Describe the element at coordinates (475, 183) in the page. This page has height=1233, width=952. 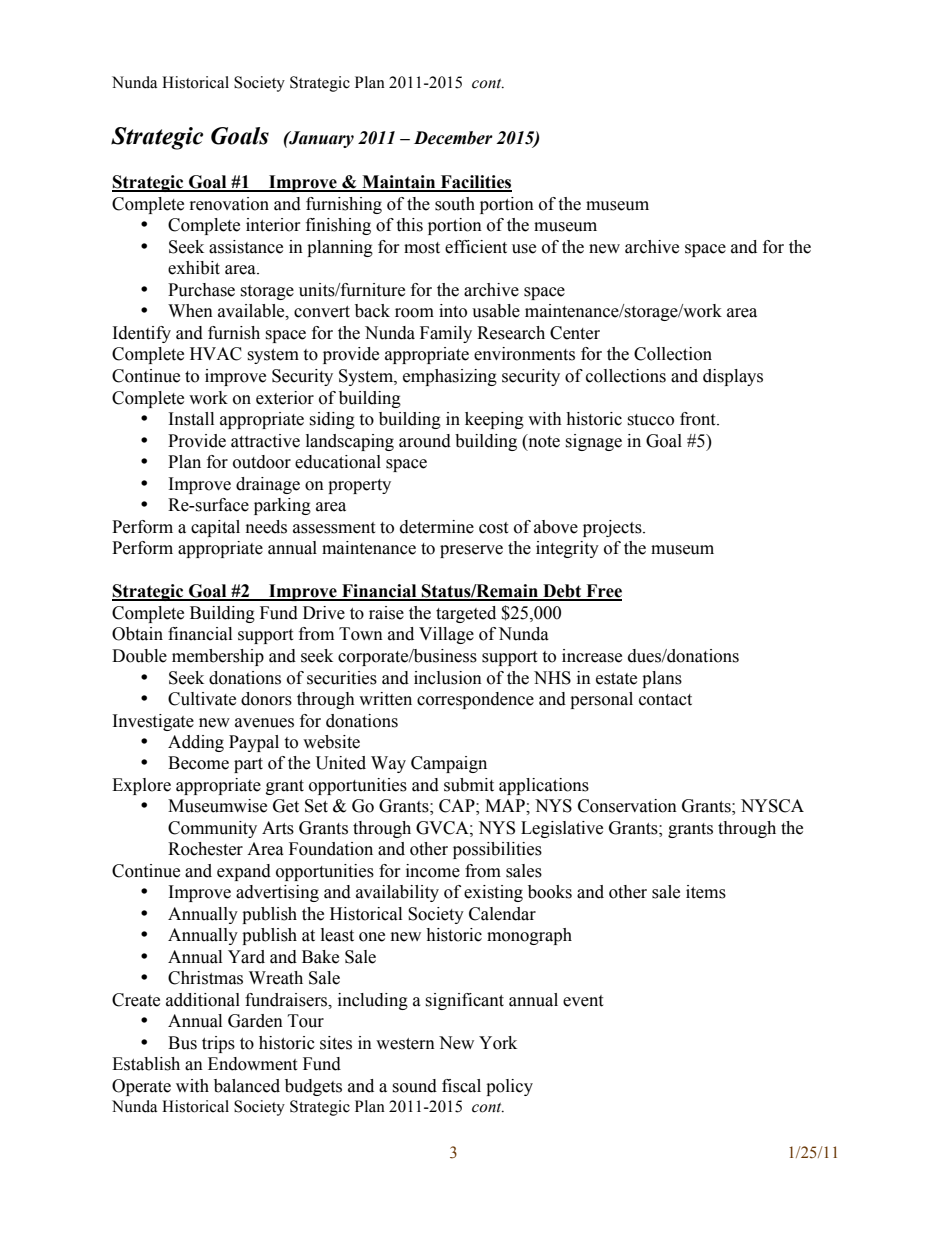
I see `Facilities` at that location.
